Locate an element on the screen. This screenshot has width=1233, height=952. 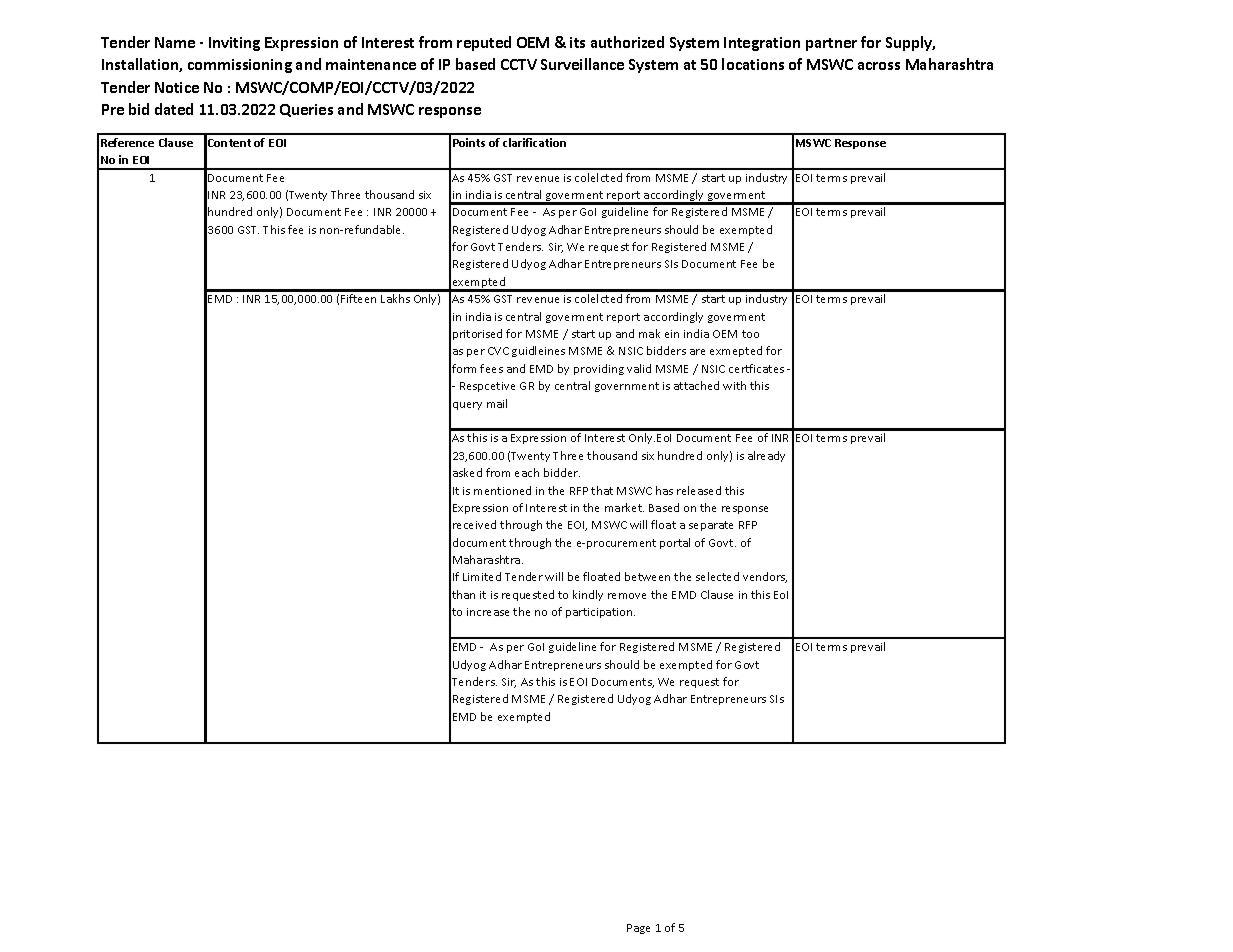
already is located at coordinates (766, 456).
